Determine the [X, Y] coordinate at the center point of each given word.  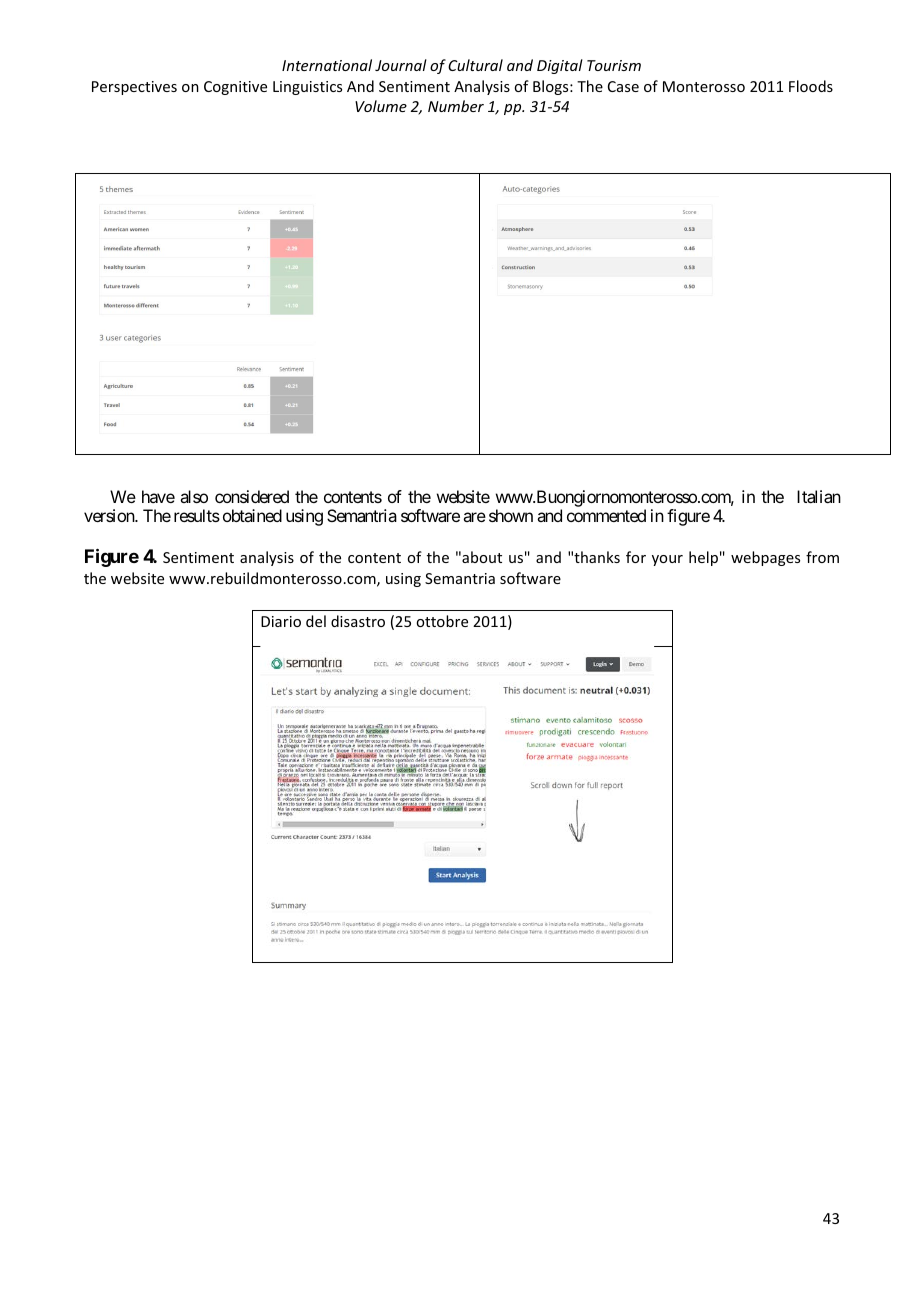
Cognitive [235, 88]
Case [623, 86]
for [636, 557]
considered [252, 496]
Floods [811, 86]
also [194, 496]
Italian [819, 496]
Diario [281, 621]
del [316, 621]
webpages [765, 558]
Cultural [475, 65]
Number [456, 106]
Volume [381, 106]
